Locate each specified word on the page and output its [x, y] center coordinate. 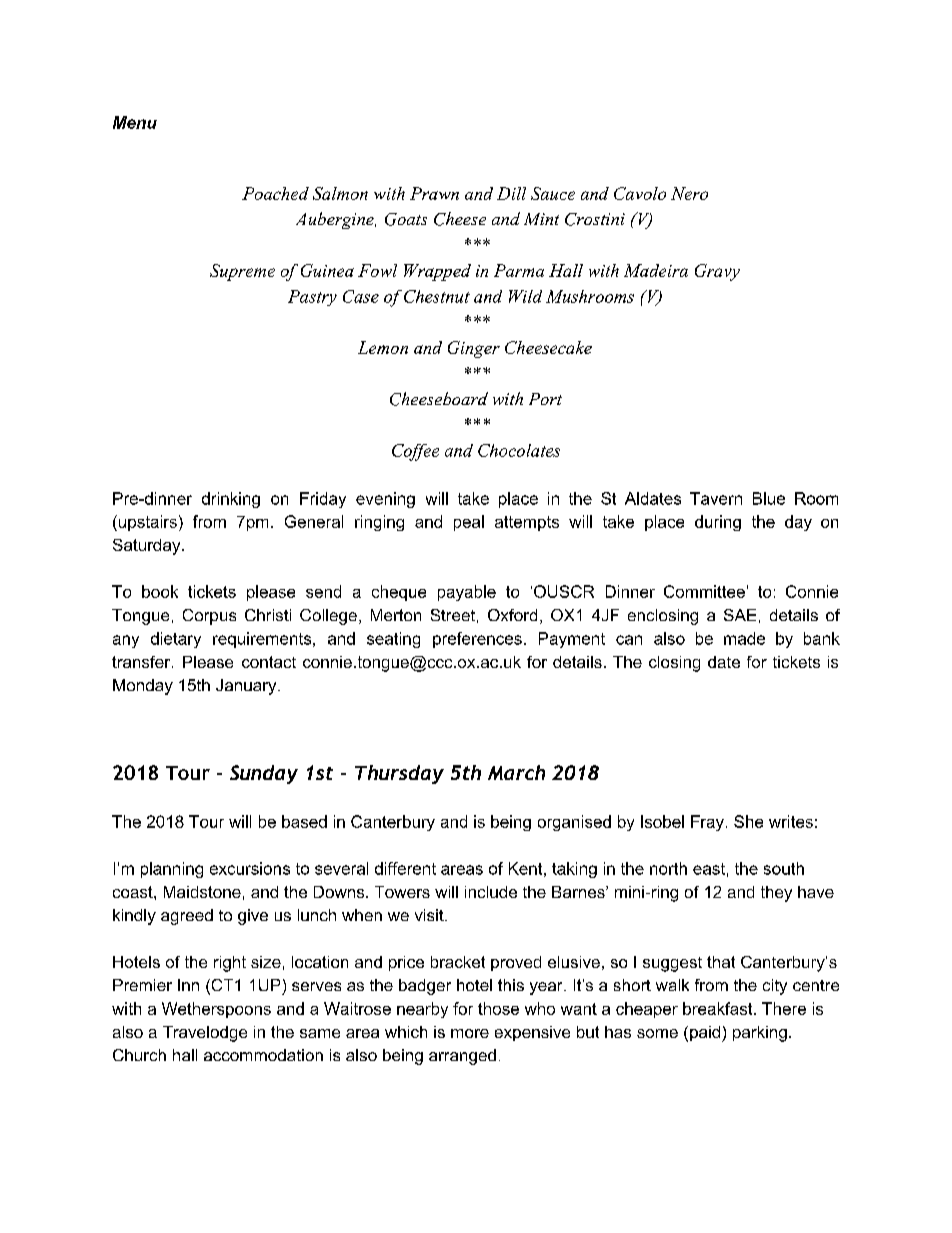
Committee [704, 591]
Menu [135, 122]
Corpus [209, 617]
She [748, 821]
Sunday [264, 774]
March [516, 772]
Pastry [312, 298]
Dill [511, 193]
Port [545, 399]
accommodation [263, 1055]
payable [467, 593]
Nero [689, 193]
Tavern [716, 498]
